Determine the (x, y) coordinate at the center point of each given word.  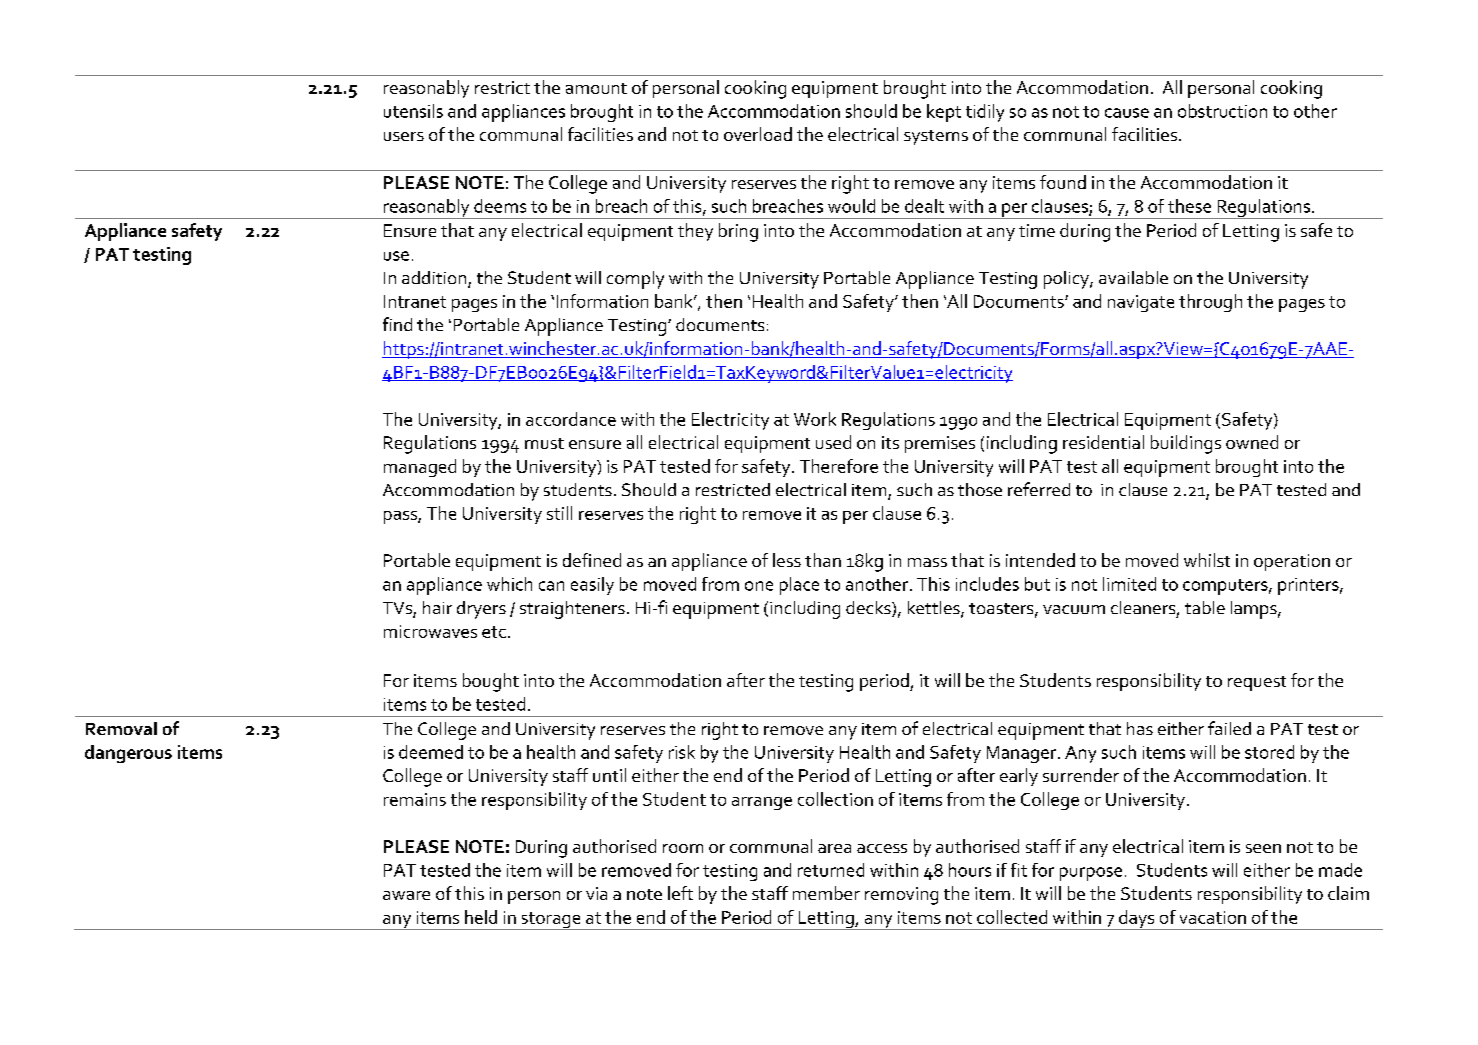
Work (815, 419)
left (680, 893)
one (759, 586)
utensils (413, 111)
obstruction (1222, 111)
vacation (1213, 917)
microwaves (430, 631)
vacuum (1074, 609)
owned (1252, 442)
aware (406, 895)
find (397, 324)
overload (758, 134)
